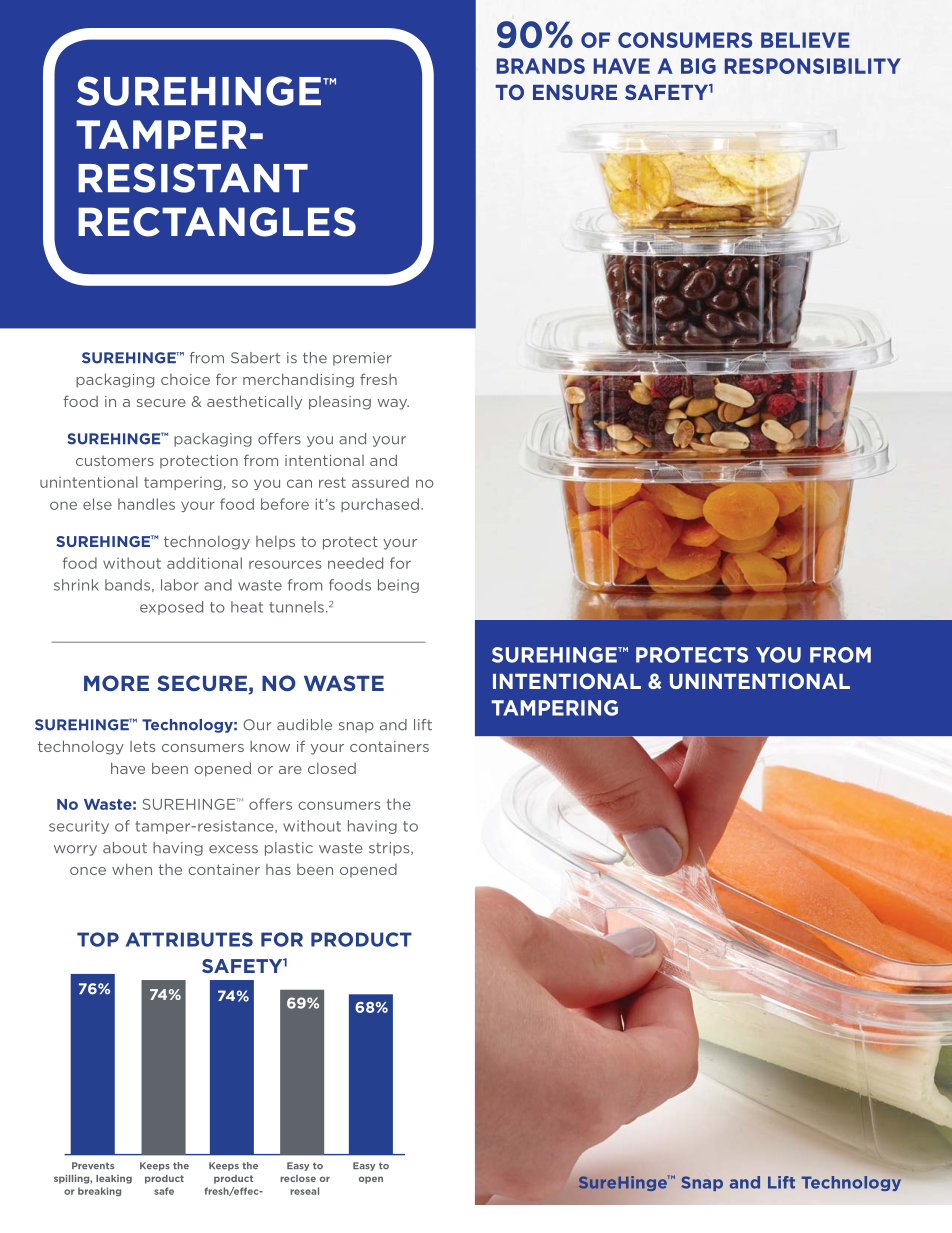 This screenshot has height=1233, width=952. What do you see at coordinates (541, 66) in the screenshot?
I see `BRANDS` at bounding box center [541, 66].
